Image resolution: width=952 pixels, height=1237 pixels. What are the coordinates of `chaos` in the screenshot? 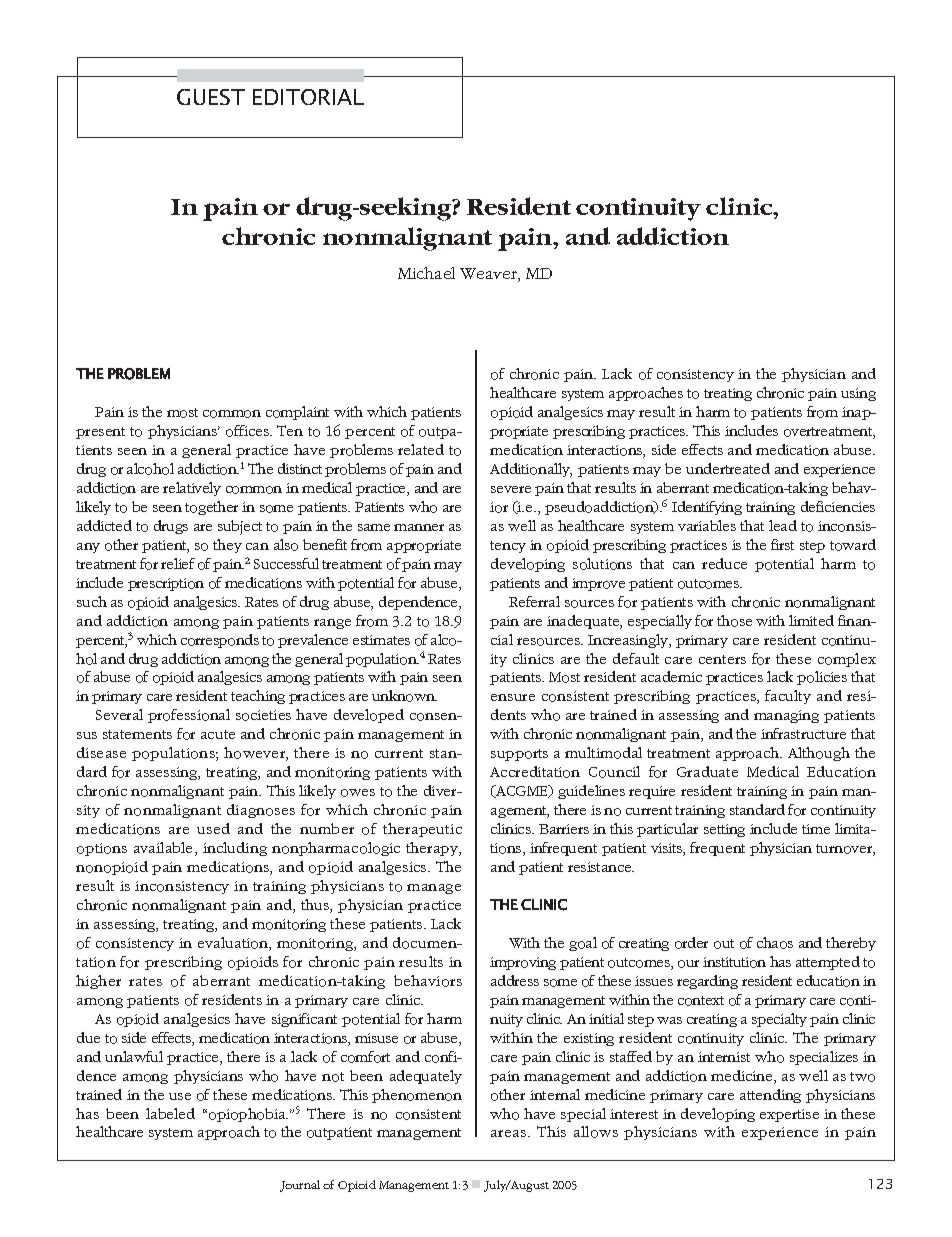 It's located at (775, 943).
